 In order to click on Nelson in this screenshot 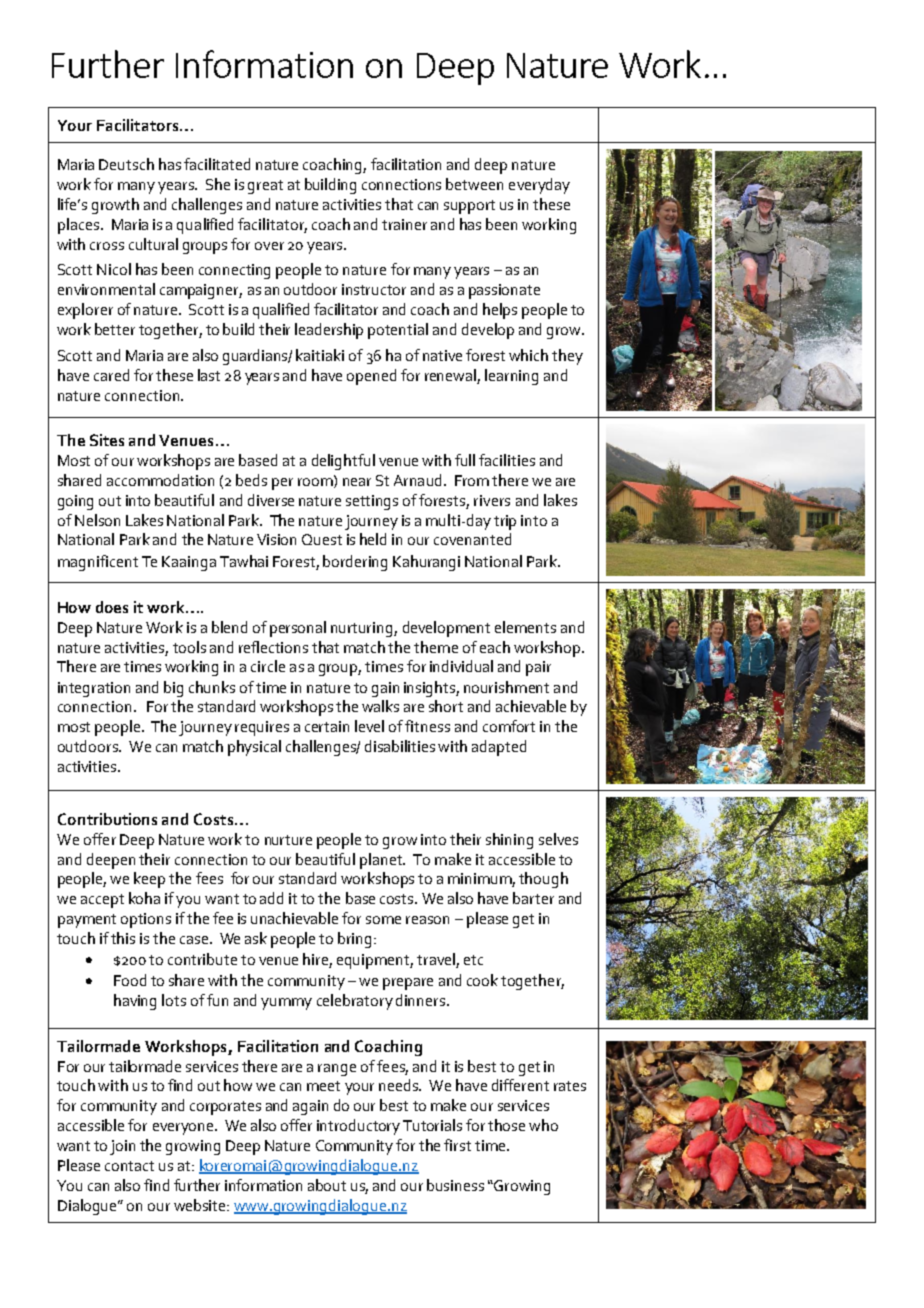, I will do `click(97, 520)`.
